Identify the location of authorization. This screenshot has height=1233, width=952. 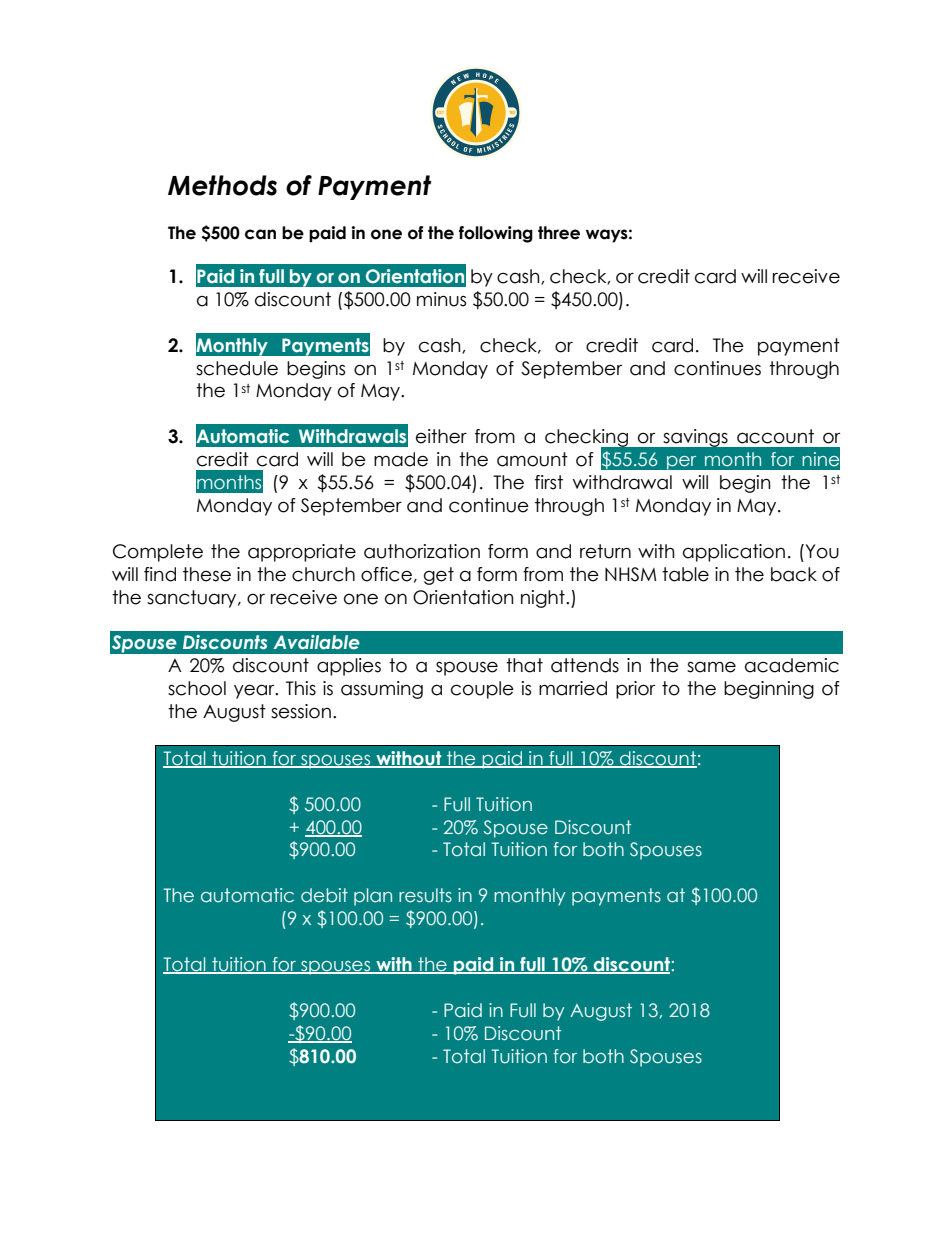
(422, 551).
